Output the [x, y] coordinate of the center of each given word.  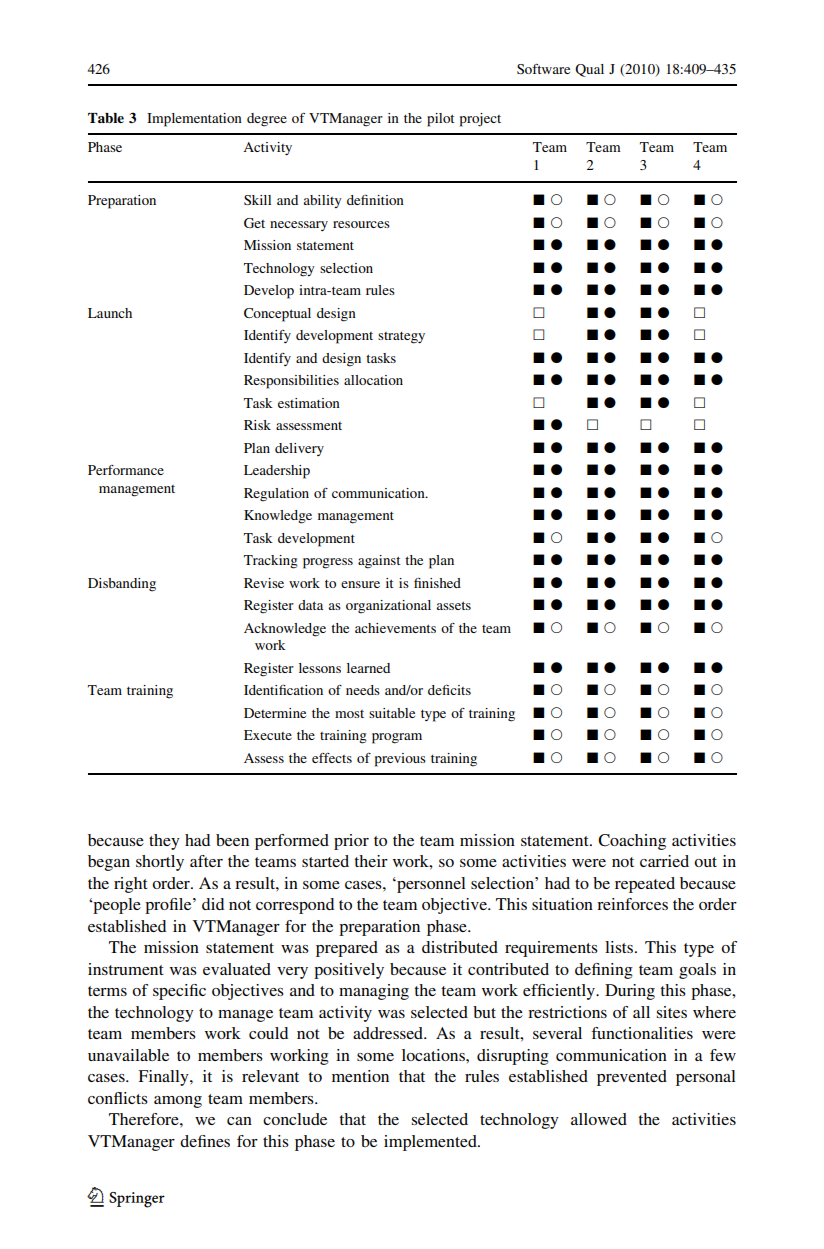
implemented [431, 1143]
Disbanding [122, 585]
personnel [430, 885]
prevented [632, 1078]
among [178, 1102]
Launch [110, 313]
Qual [589, 70]
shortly [160, 863]
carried [664, 861]
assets [453, 605]
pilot [441, 120]
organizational [388, 607]
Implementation [194, 120]
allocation [373, 380]
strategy [401, 338]
